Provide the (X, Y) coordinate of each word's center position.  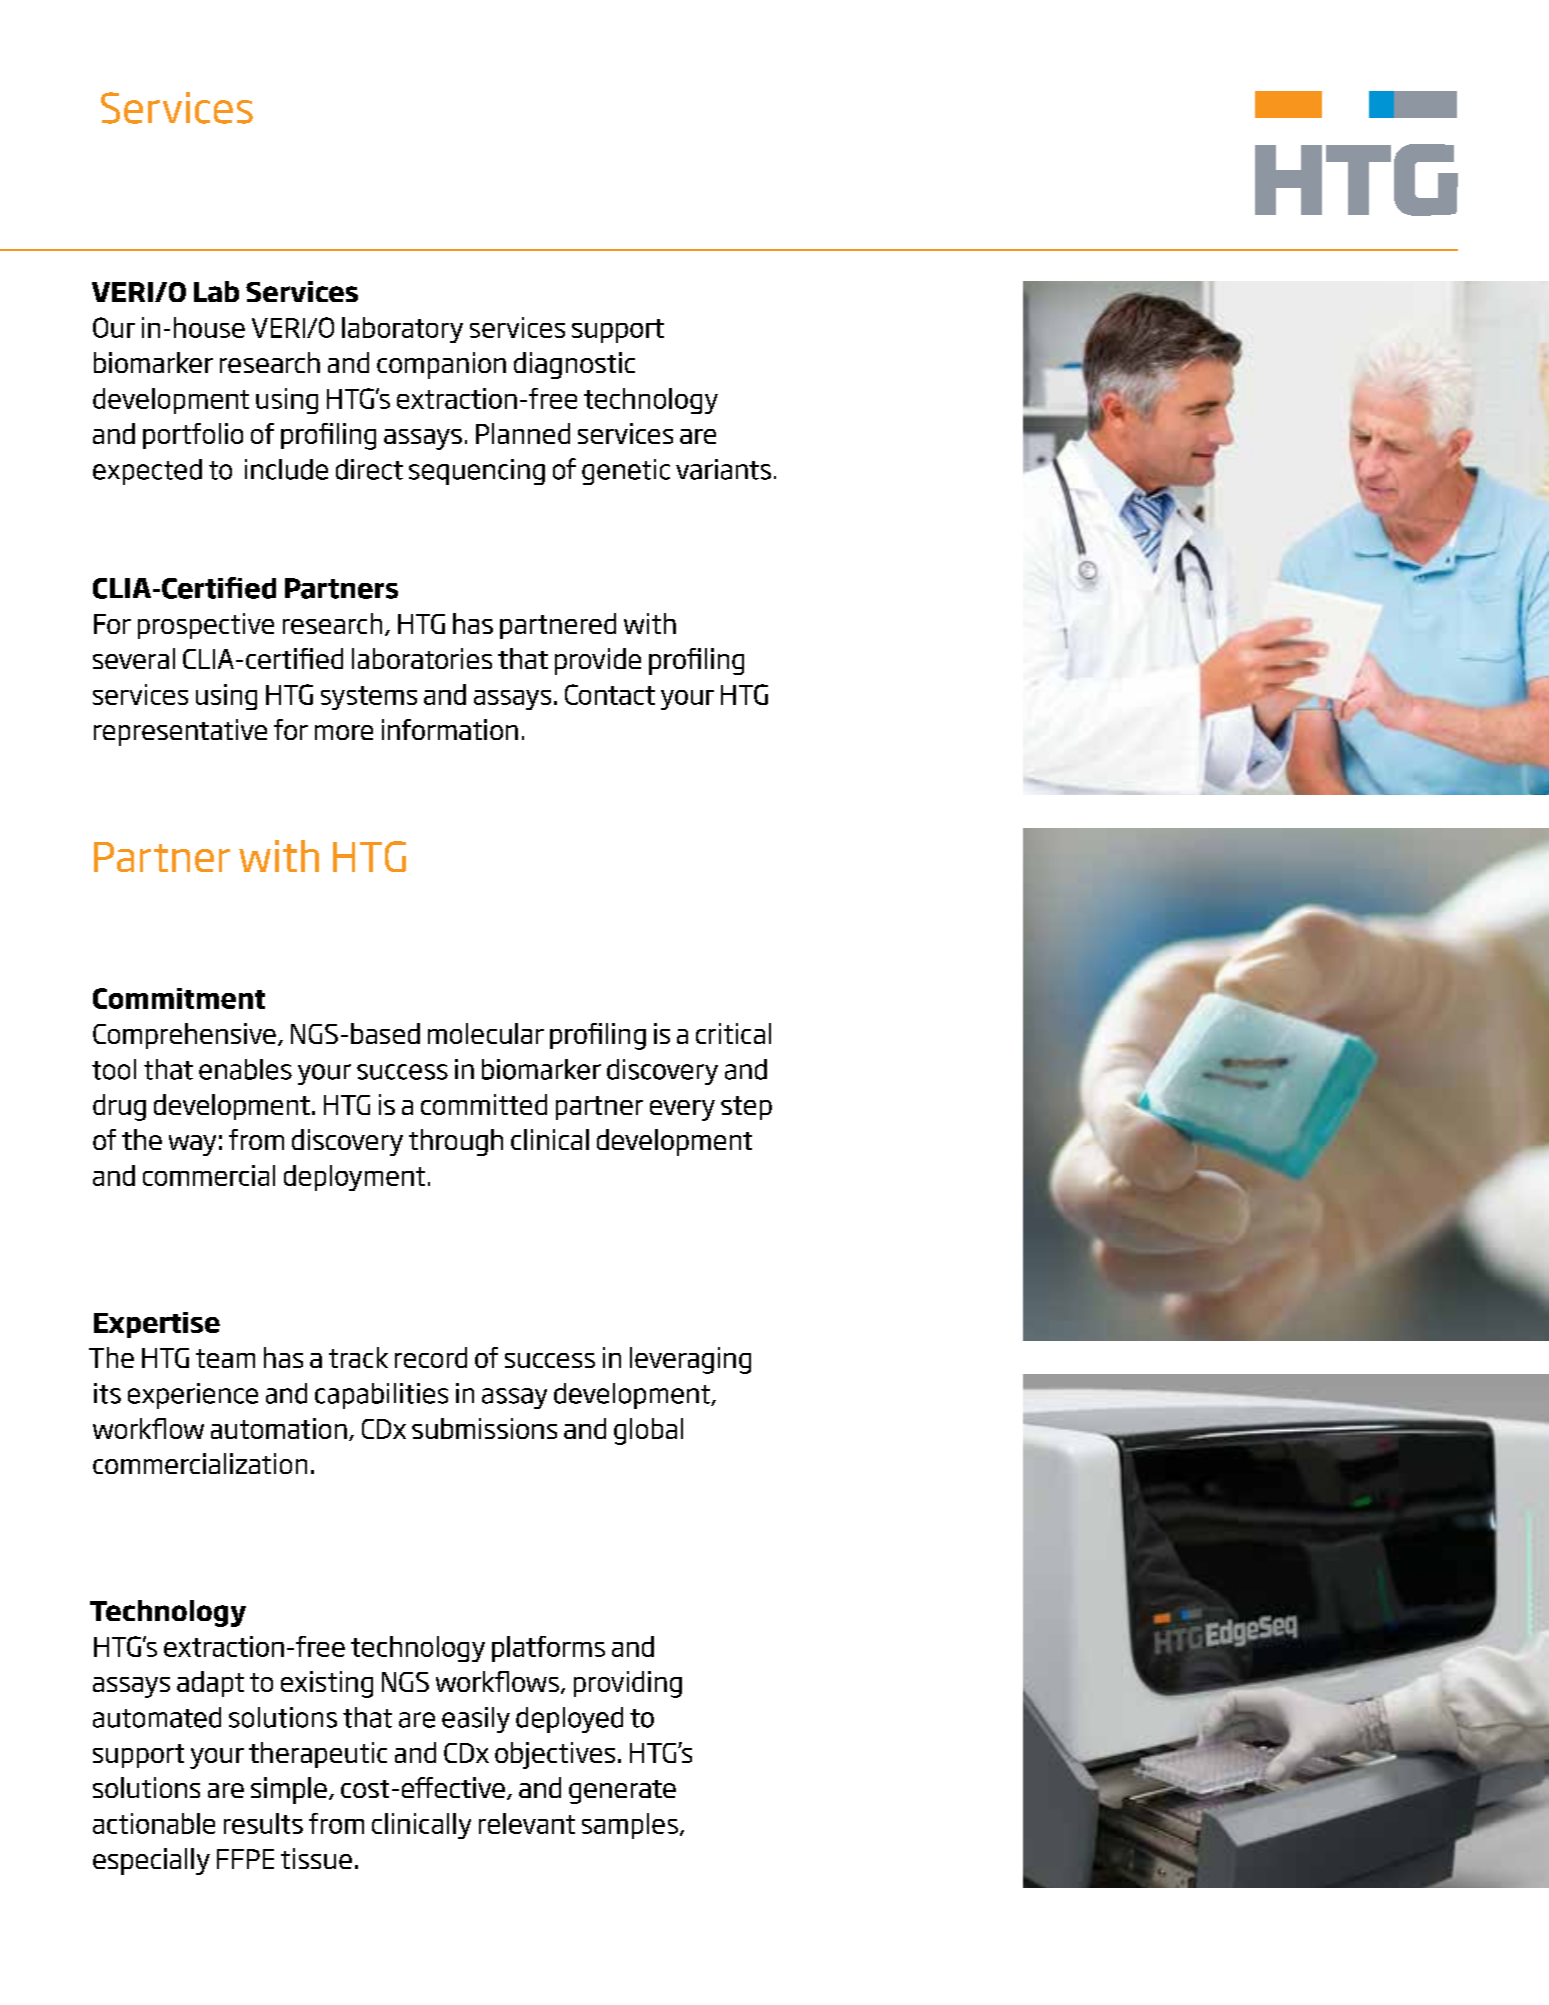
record (431, 1357)
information (450, 729)
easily (476, 1720)
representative (180, 732)
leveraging (690, 1360)
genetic (626, 472)
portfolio (193, 436)
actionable (154, 1823)
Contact (610, 694)
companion (441, 365)
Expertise (157, 1325)
